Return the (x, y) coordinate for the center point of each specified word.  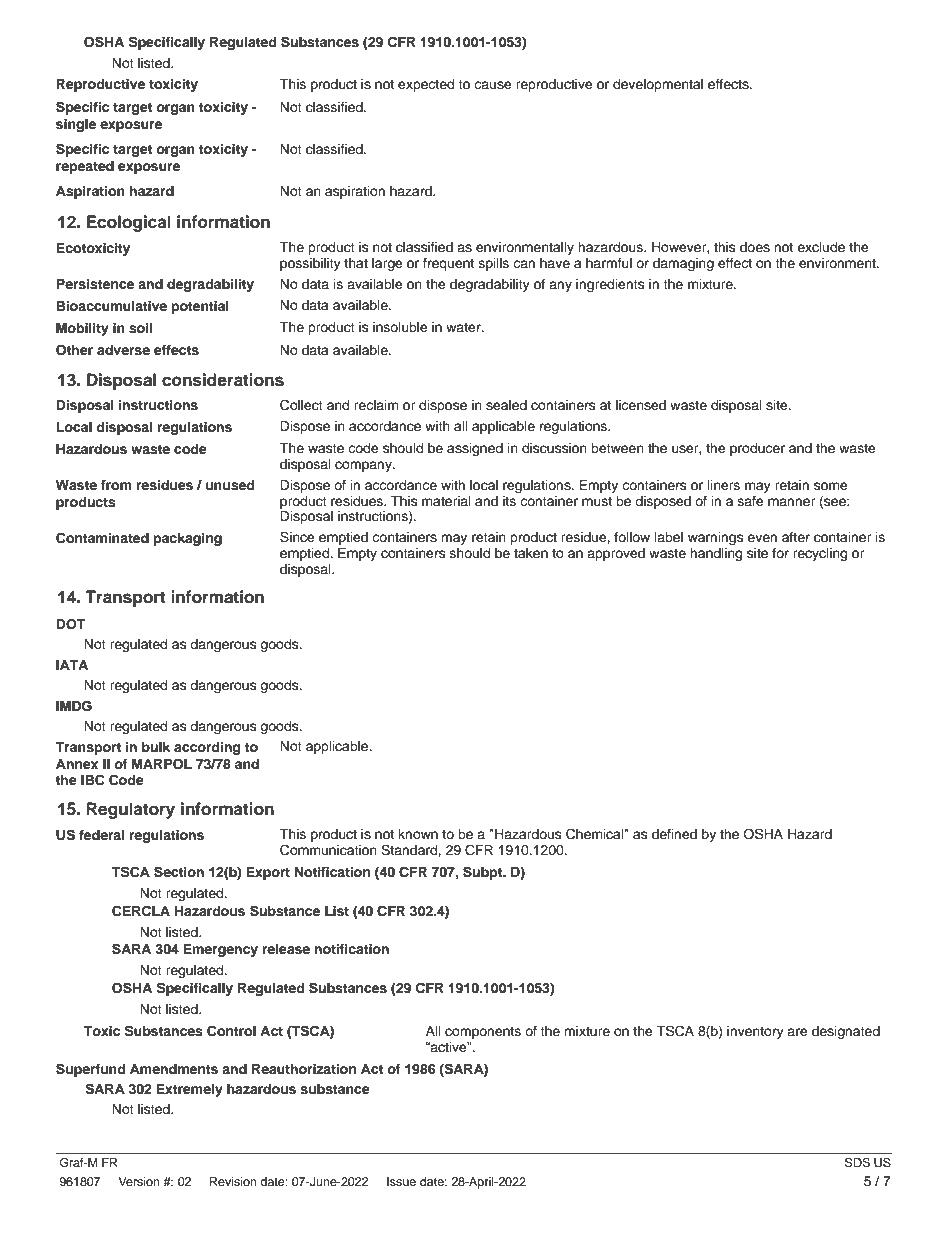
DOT (70, 624)
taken (531, 553)
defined (674, 834)
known (418, 834)
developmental (658, 85)
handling (716, 554)
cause (493, 85)
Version (139, 1181)
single (76, 125)
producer (757, 449)
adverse (123, 350)
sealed (506, 405)
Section (179, 872)
